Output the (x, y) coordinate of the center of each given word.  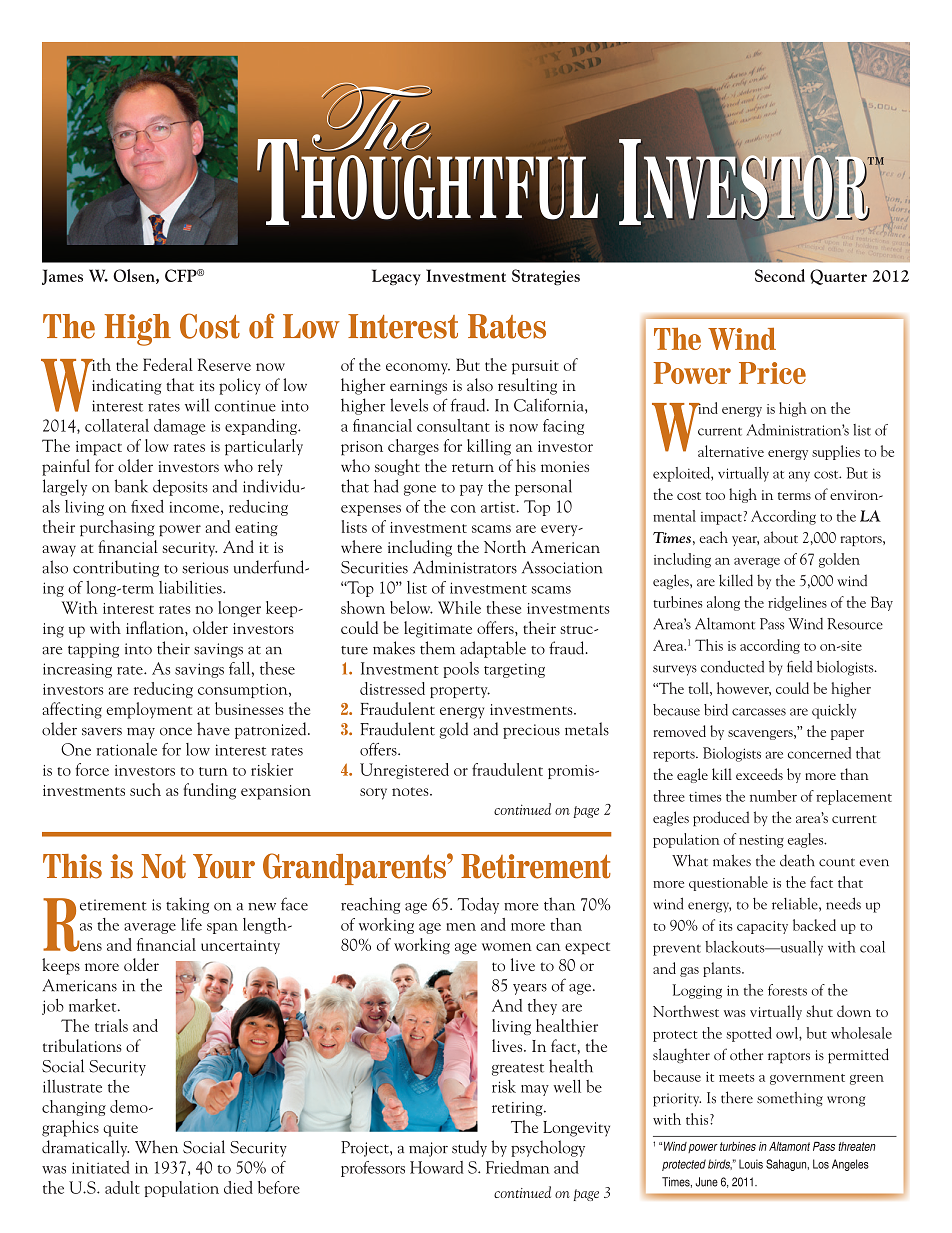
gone (420, 490)
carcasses (759, 712)
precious (531, 731)
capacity (762, 927)
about (781, 537)
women (507, 947)
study (469, 1148)
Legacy (396, 277)
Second (780, 275)
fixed (147, 506)
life (191, 924)
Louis (751, 1164)
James (62, 277)
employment (149, 710)
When (156, 1147)
